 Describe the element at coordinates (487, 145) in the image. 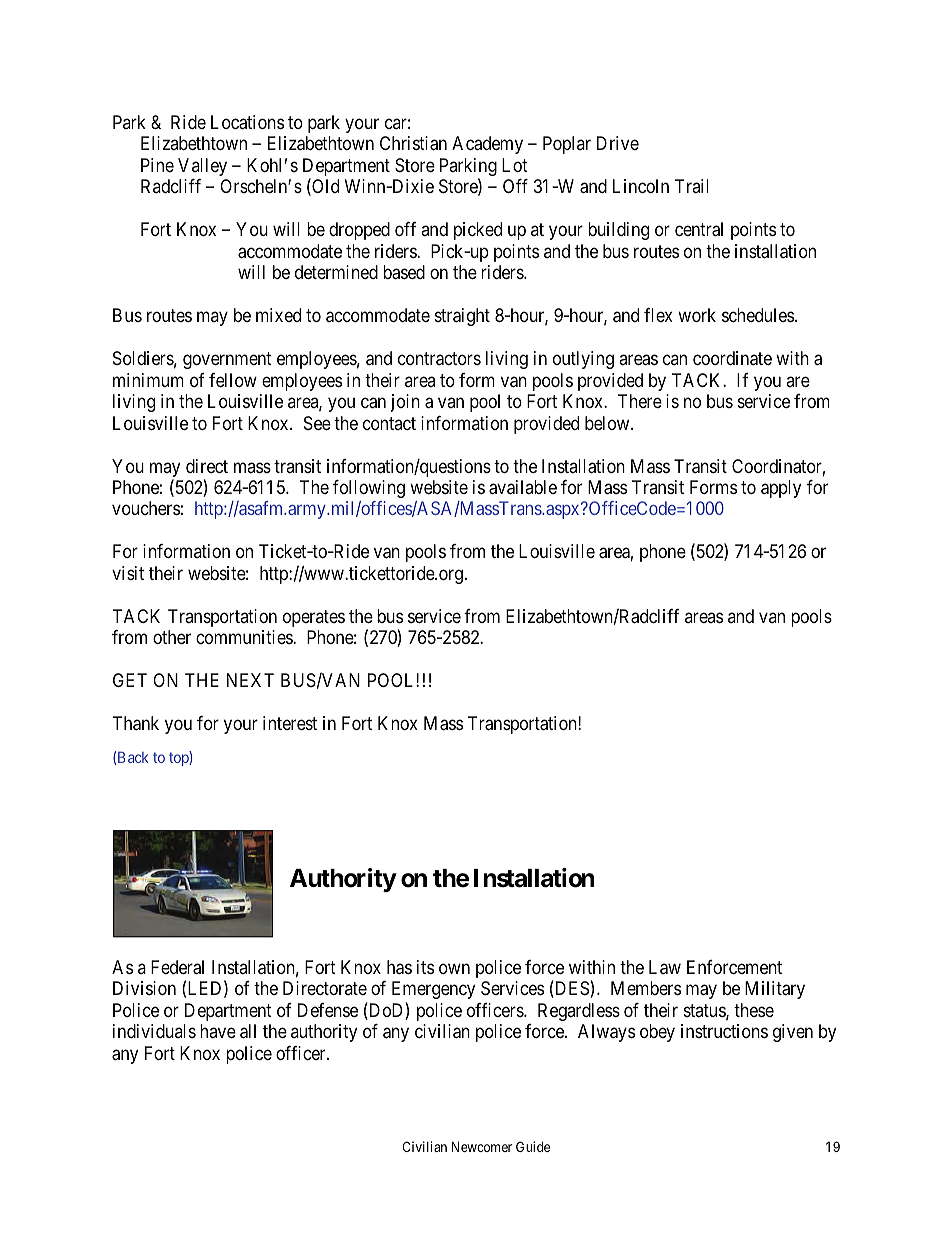

I see `Academy` at that location.
